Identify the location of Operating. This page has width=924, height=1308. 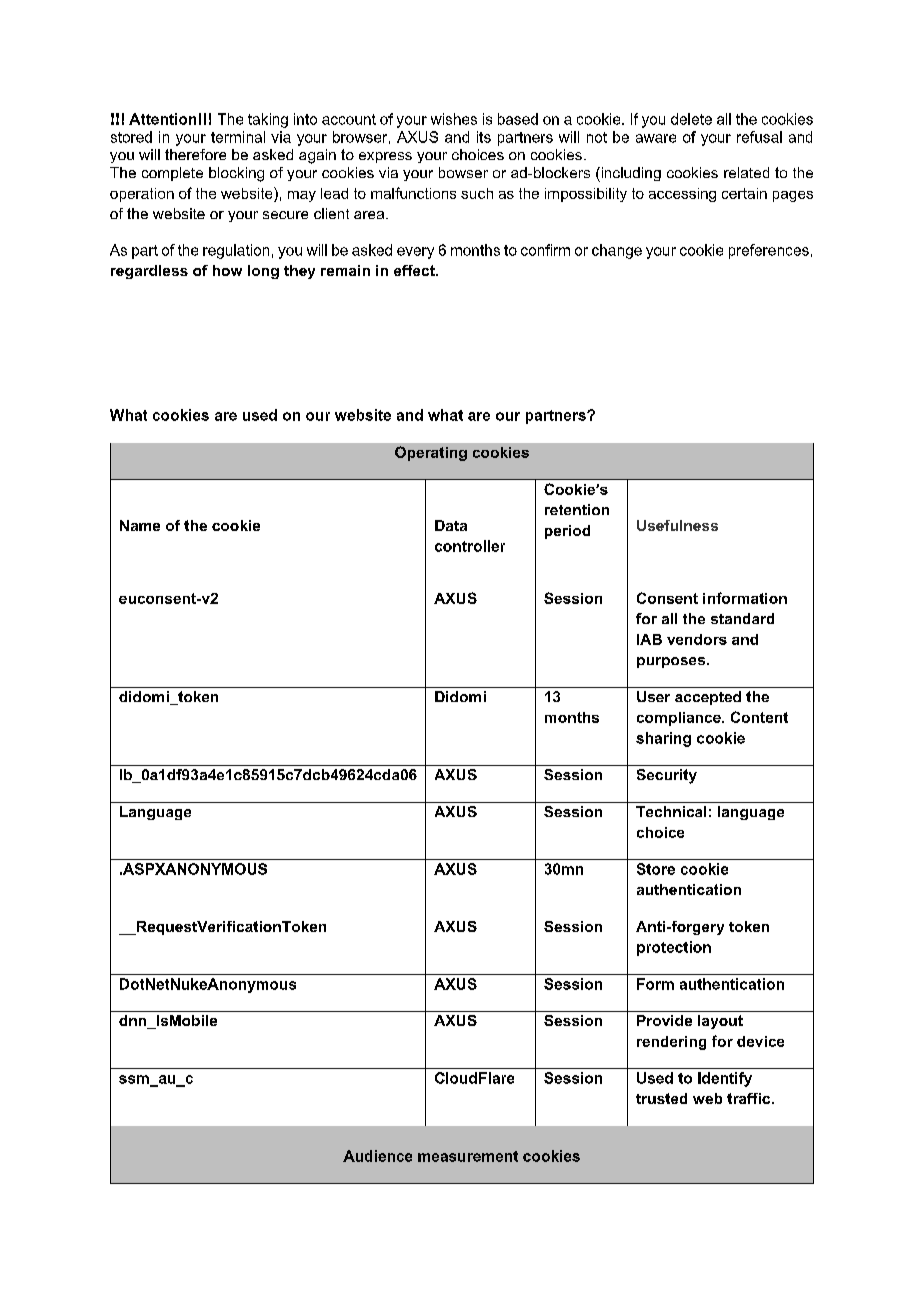
(431, 453).
